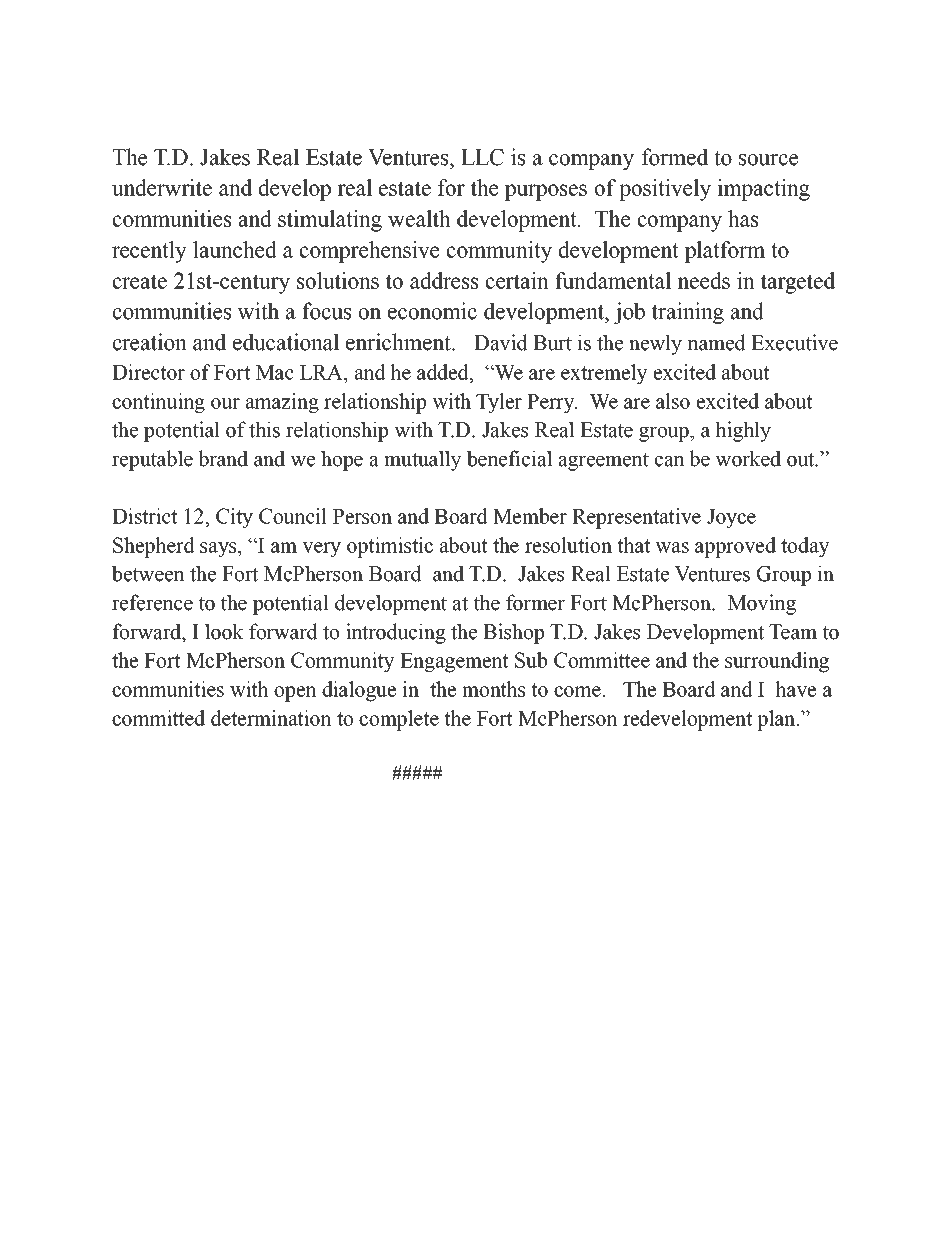 This document has width=952, height=1233. Describe the element at coordinates (717, 342) in the document. I see `named` at that location.
